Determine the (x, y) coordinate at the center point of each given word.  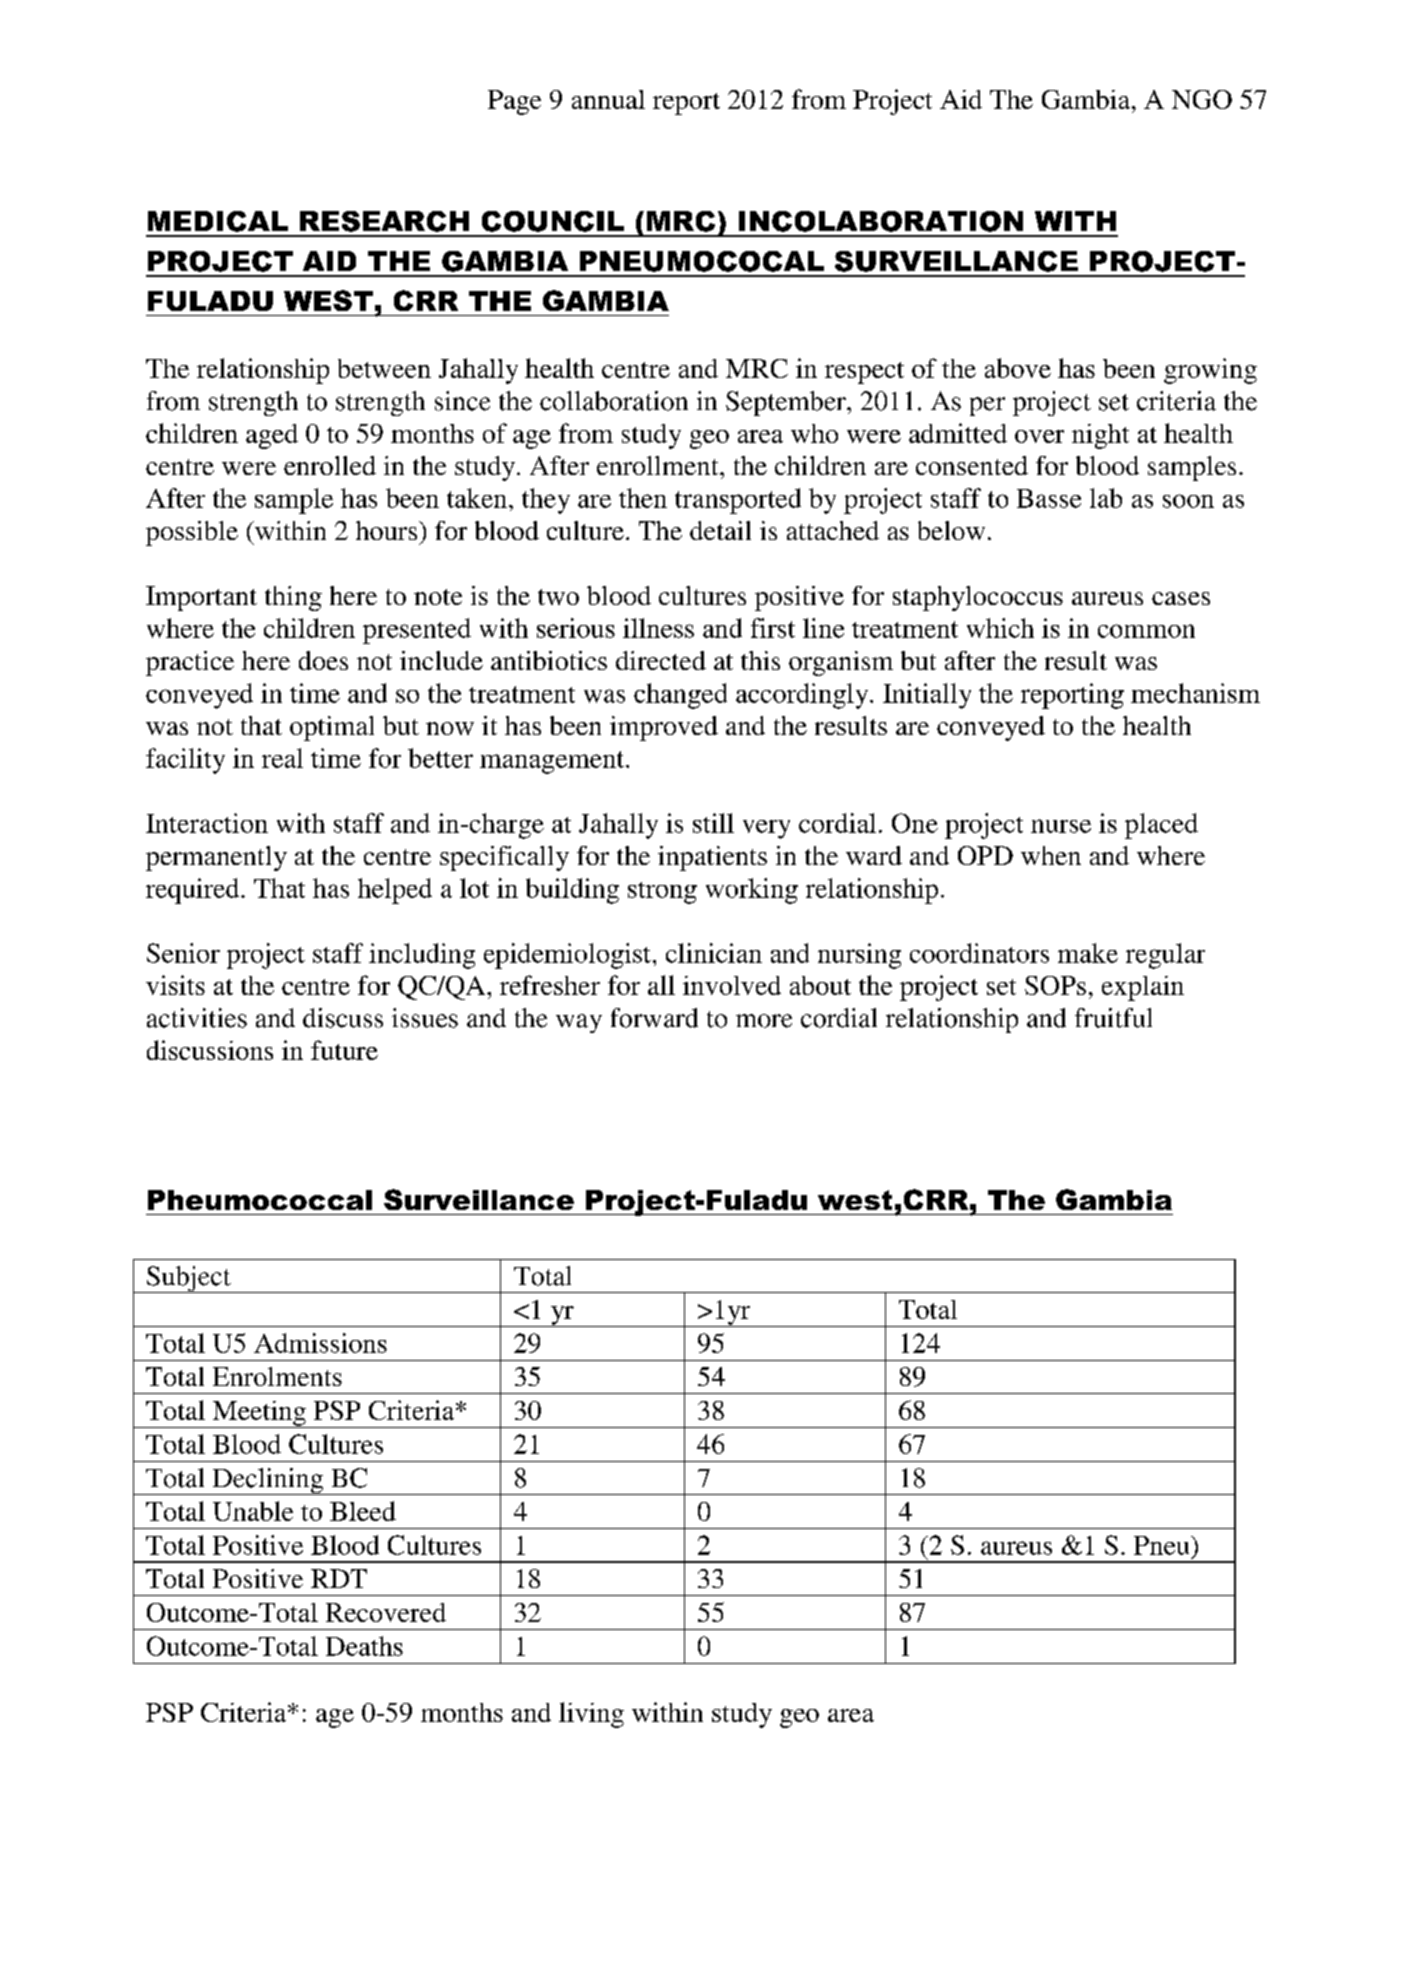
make (1088, 953)
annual (608, 99)
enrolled (330, 465)
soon (1188, 501)
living (591, 1715)
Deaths (364, 1646)
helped (395, 891)
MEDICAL (218, 221)
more (764, 1021)
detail (720, 530)
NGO (1202, 99)
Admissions (320, 1343)
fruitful (1113, 1018)
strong (662, 893)
